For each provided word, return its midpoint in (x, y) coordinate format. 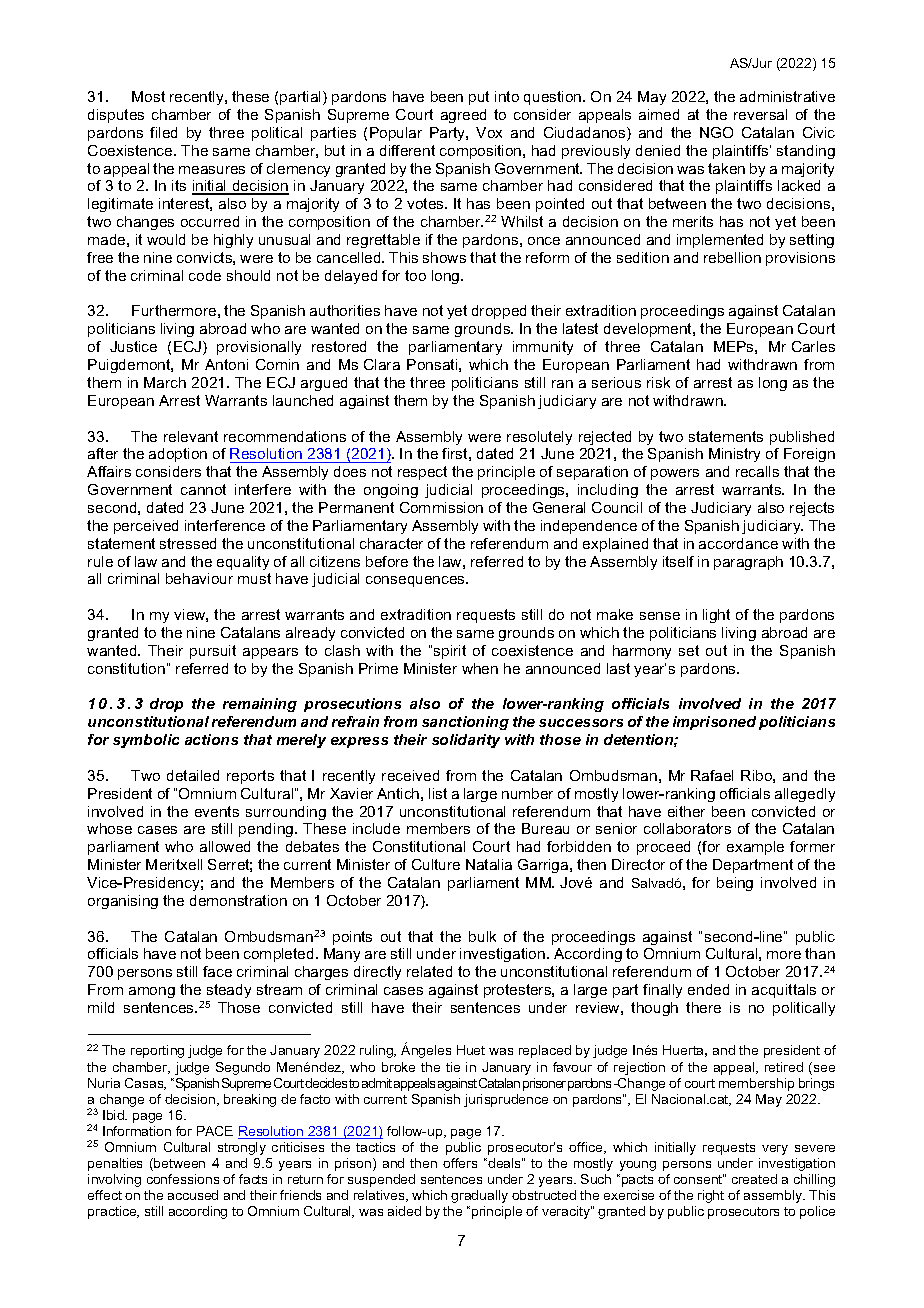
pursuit (213, 652)
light (716, 616)
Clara (382, 364)
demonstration (238, 900)
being (735, 884)
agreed (463, 116)
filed (163, 132)
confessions (183, 1179)
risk (658, 382)
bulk (482, 936)
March (165, 382)
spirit (450, 652)
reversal (760, 114)
